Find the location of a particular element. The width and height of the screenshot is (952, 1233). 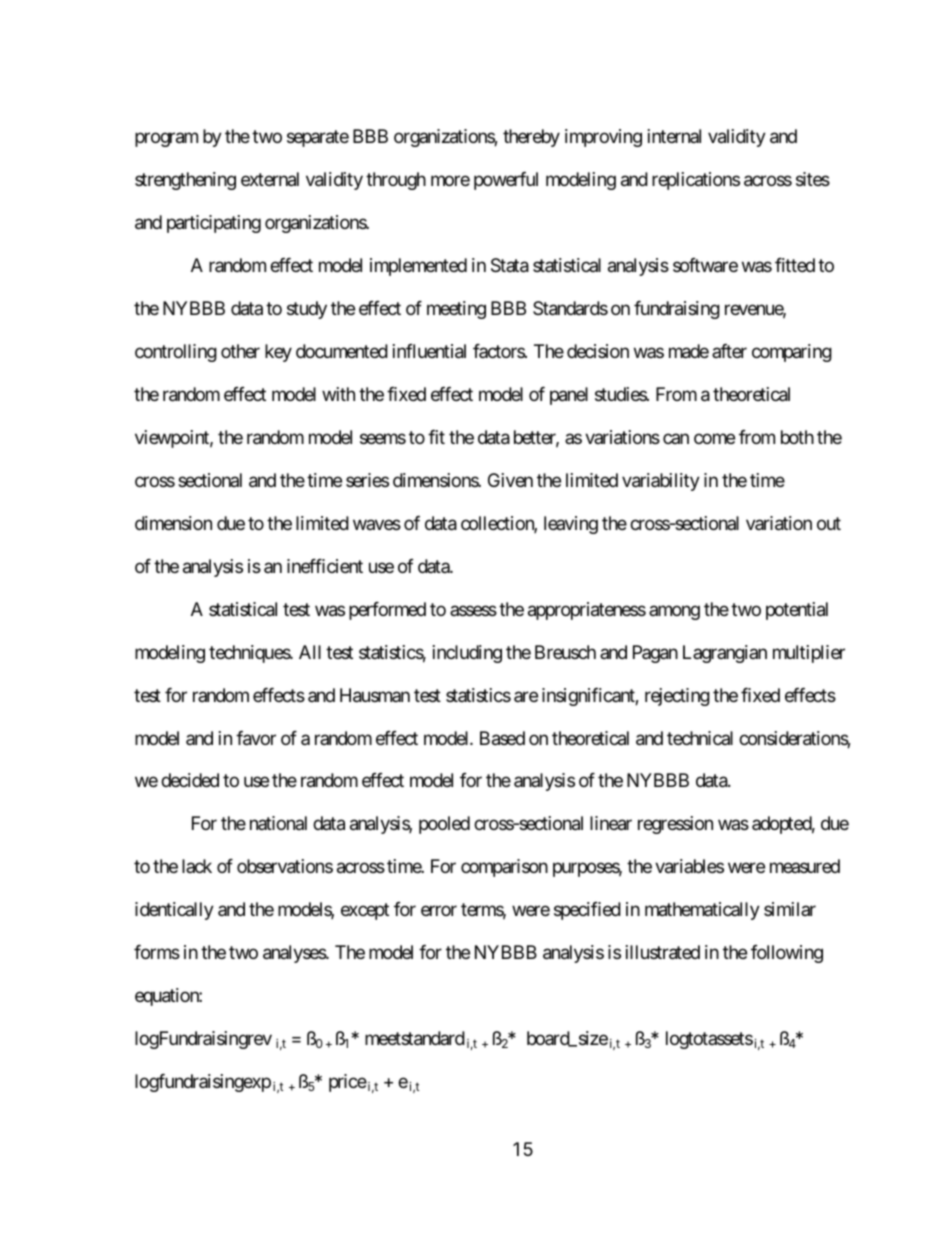

with is located at coordinates (338, 394).
